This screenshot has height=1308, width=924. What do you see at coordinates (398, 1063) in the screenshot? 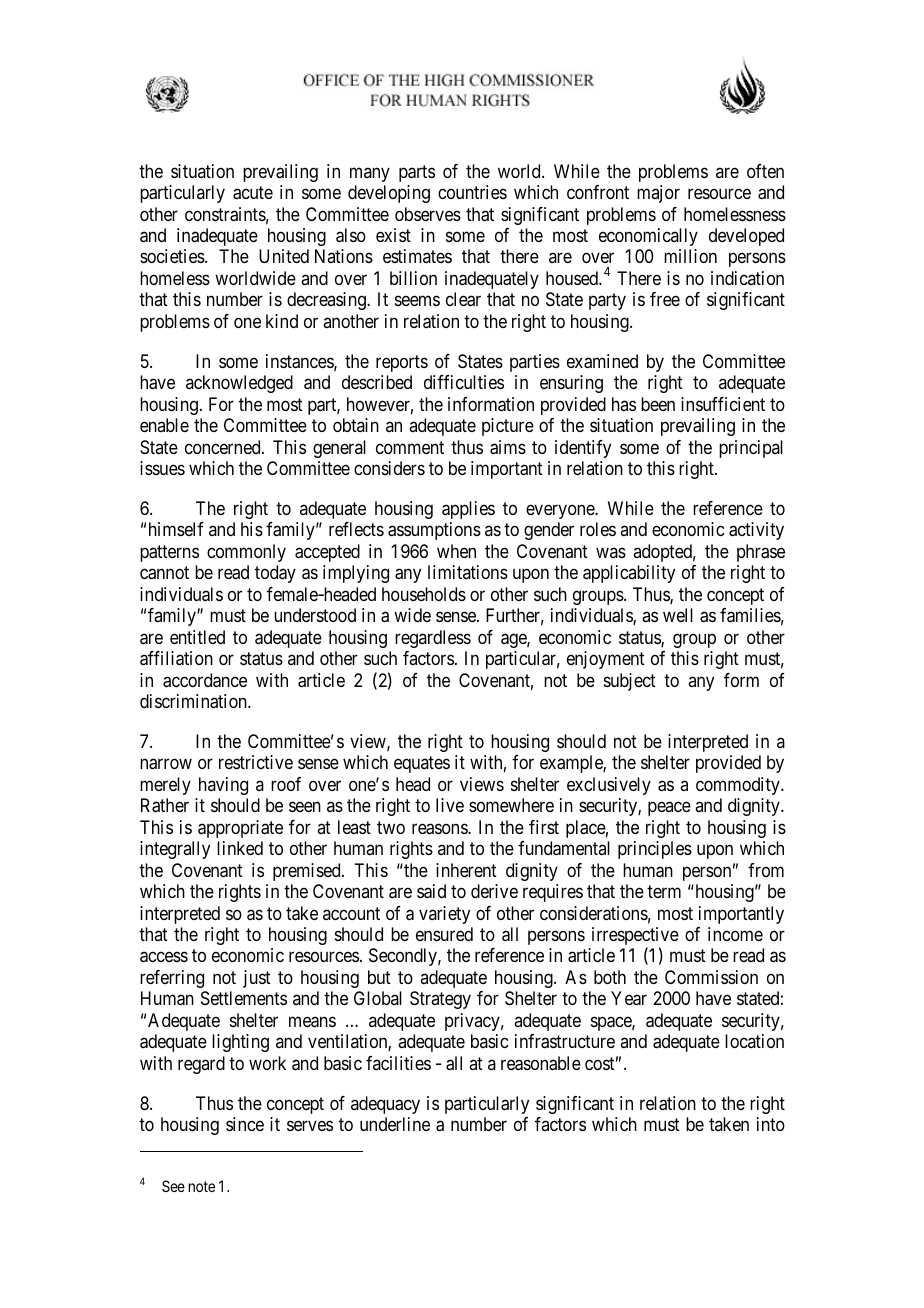
I see `facilities` at bounding box center [398, 1063].
